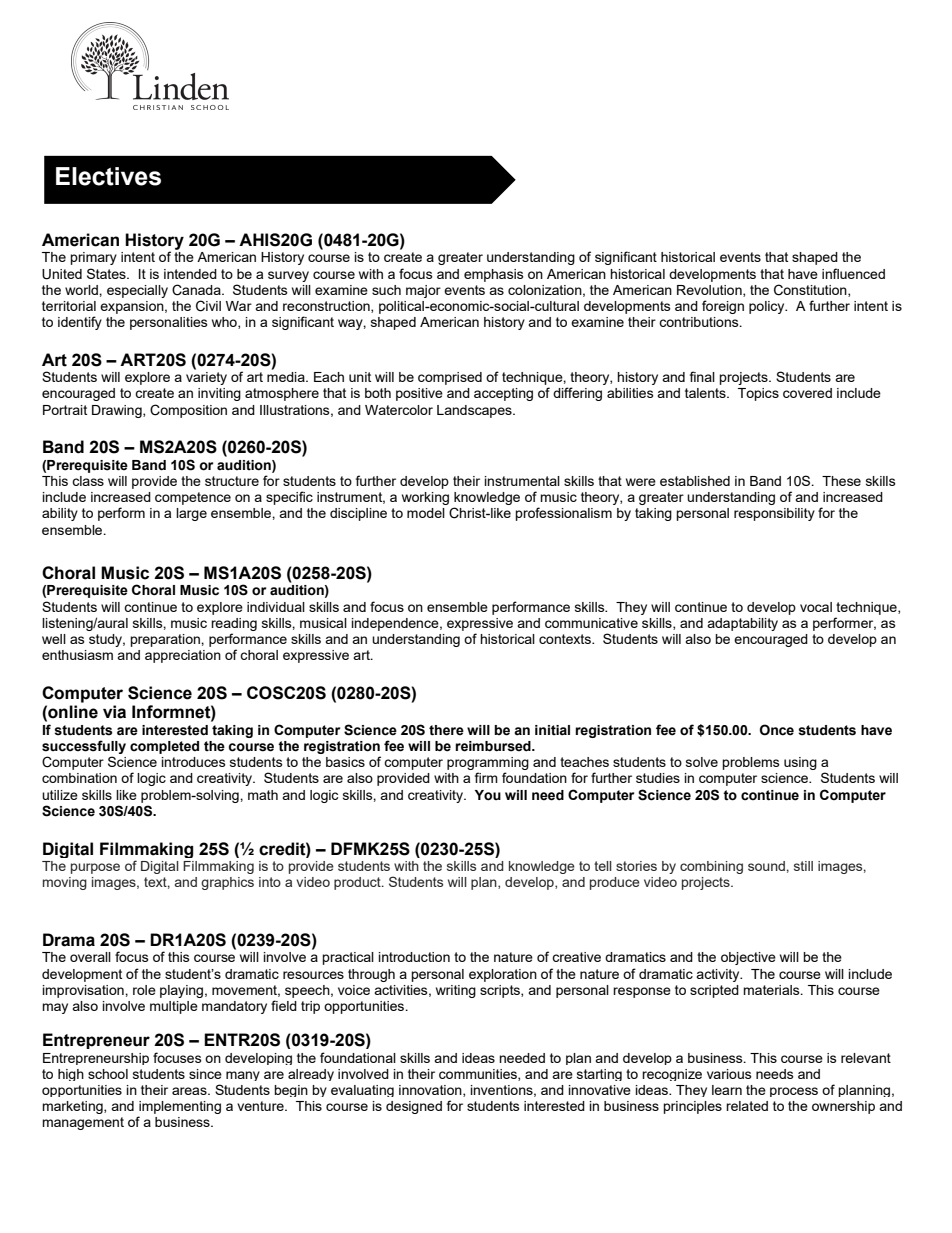  I want to click on implementing, so click(180, 1107).
